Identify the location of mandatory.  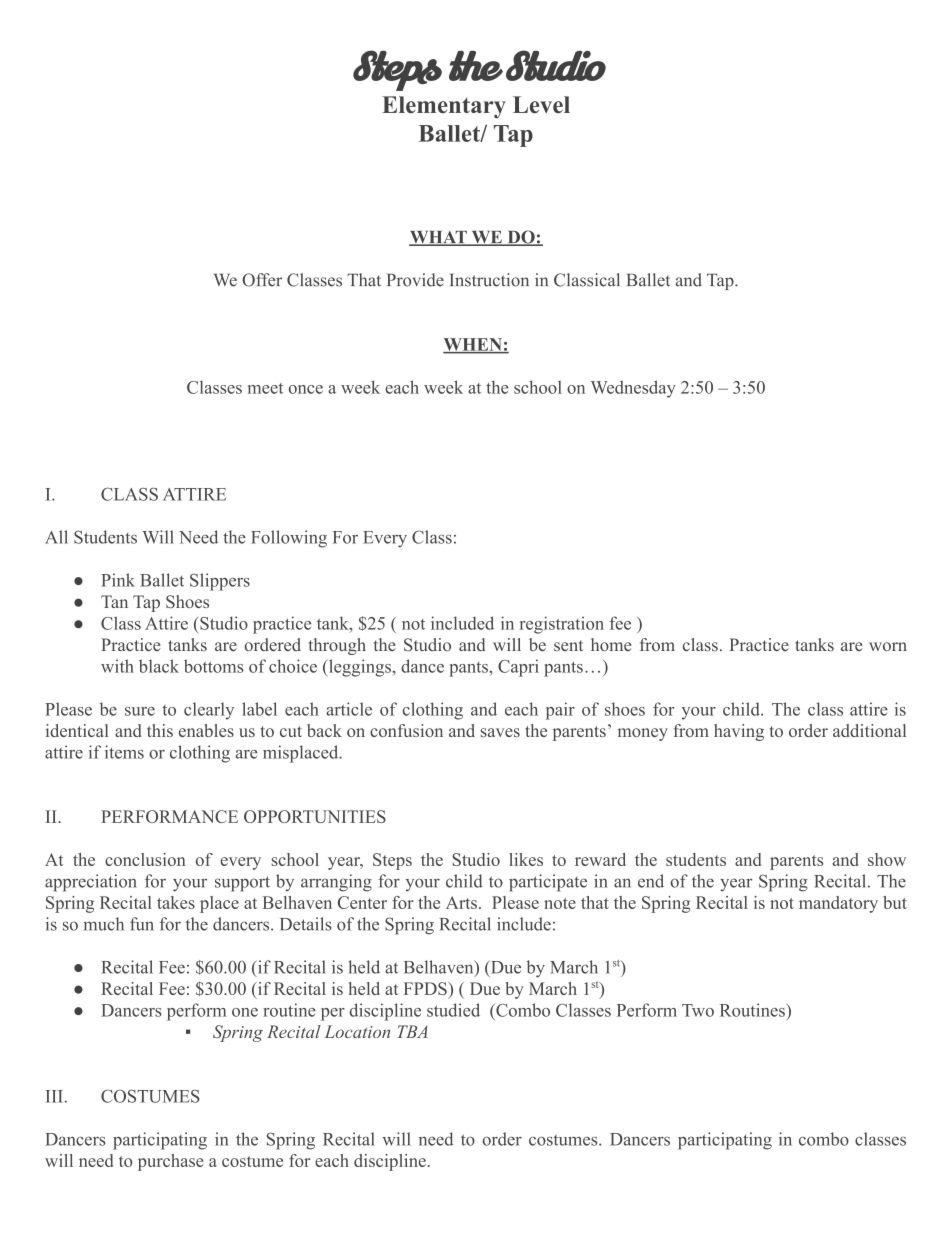
(838, 904).
